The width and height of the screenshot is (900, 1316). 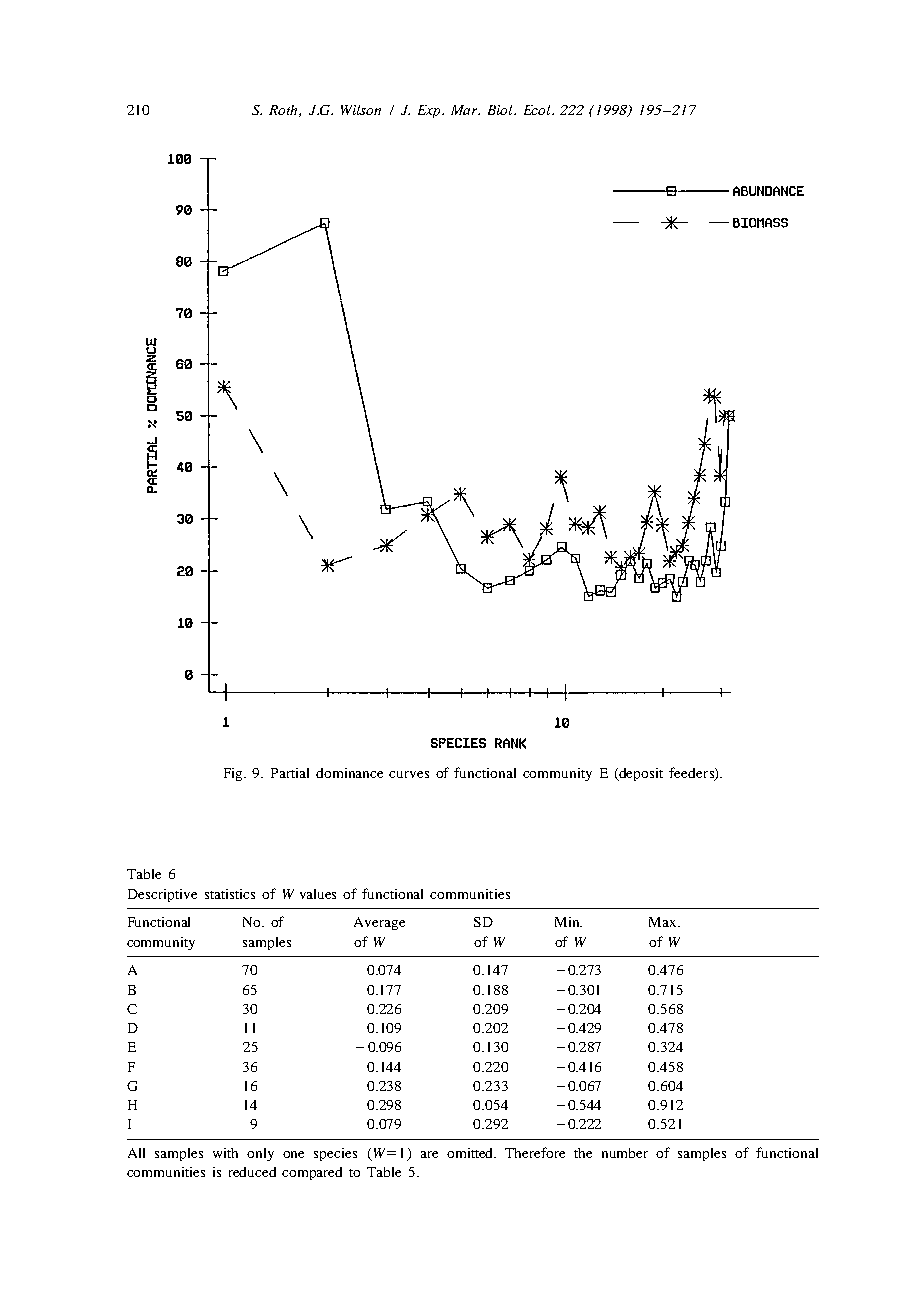 I want to click on feeders, so click(x=692, y=773).
